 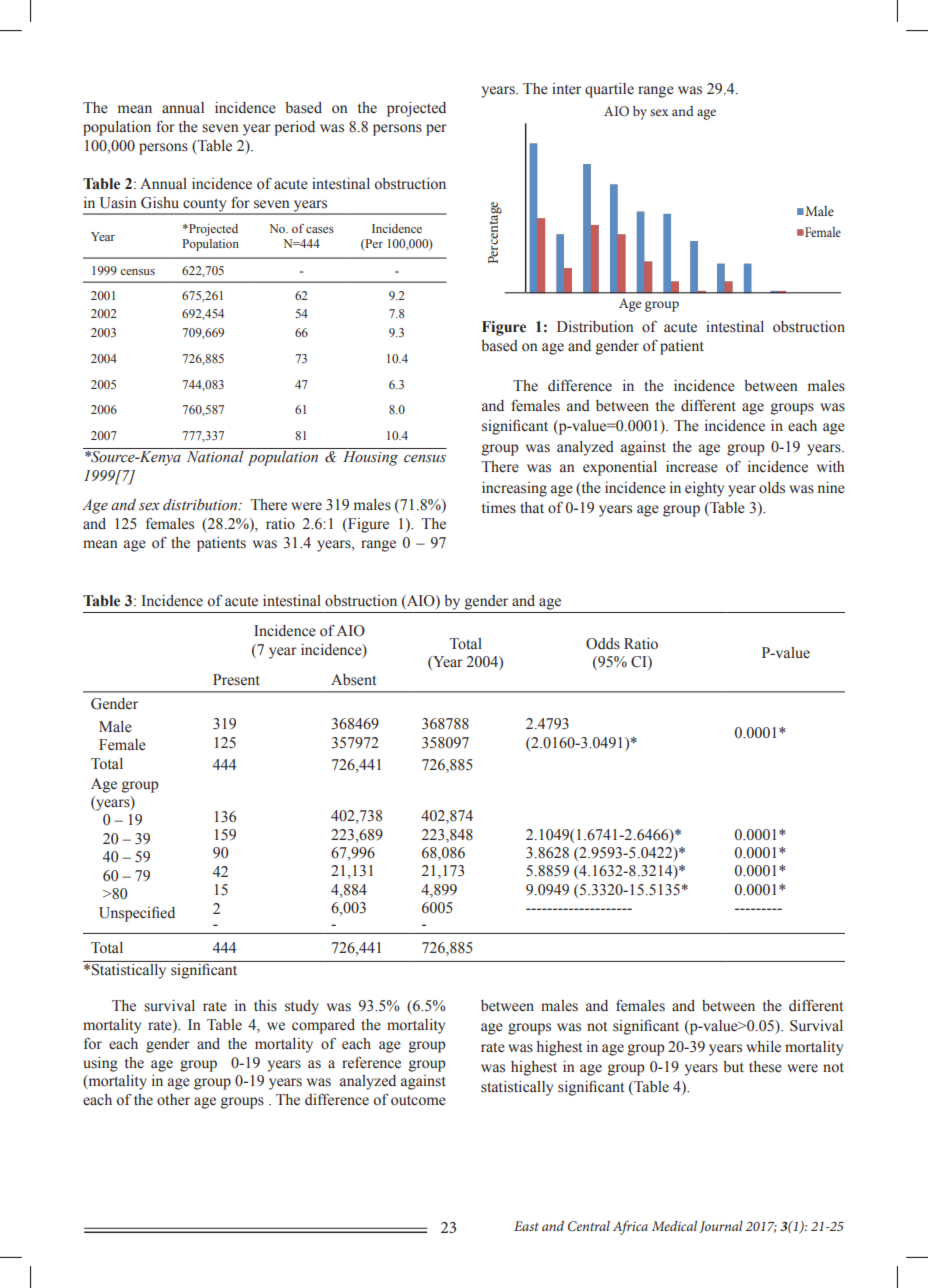 I want to click on inter, so click(x=566, y=89).
